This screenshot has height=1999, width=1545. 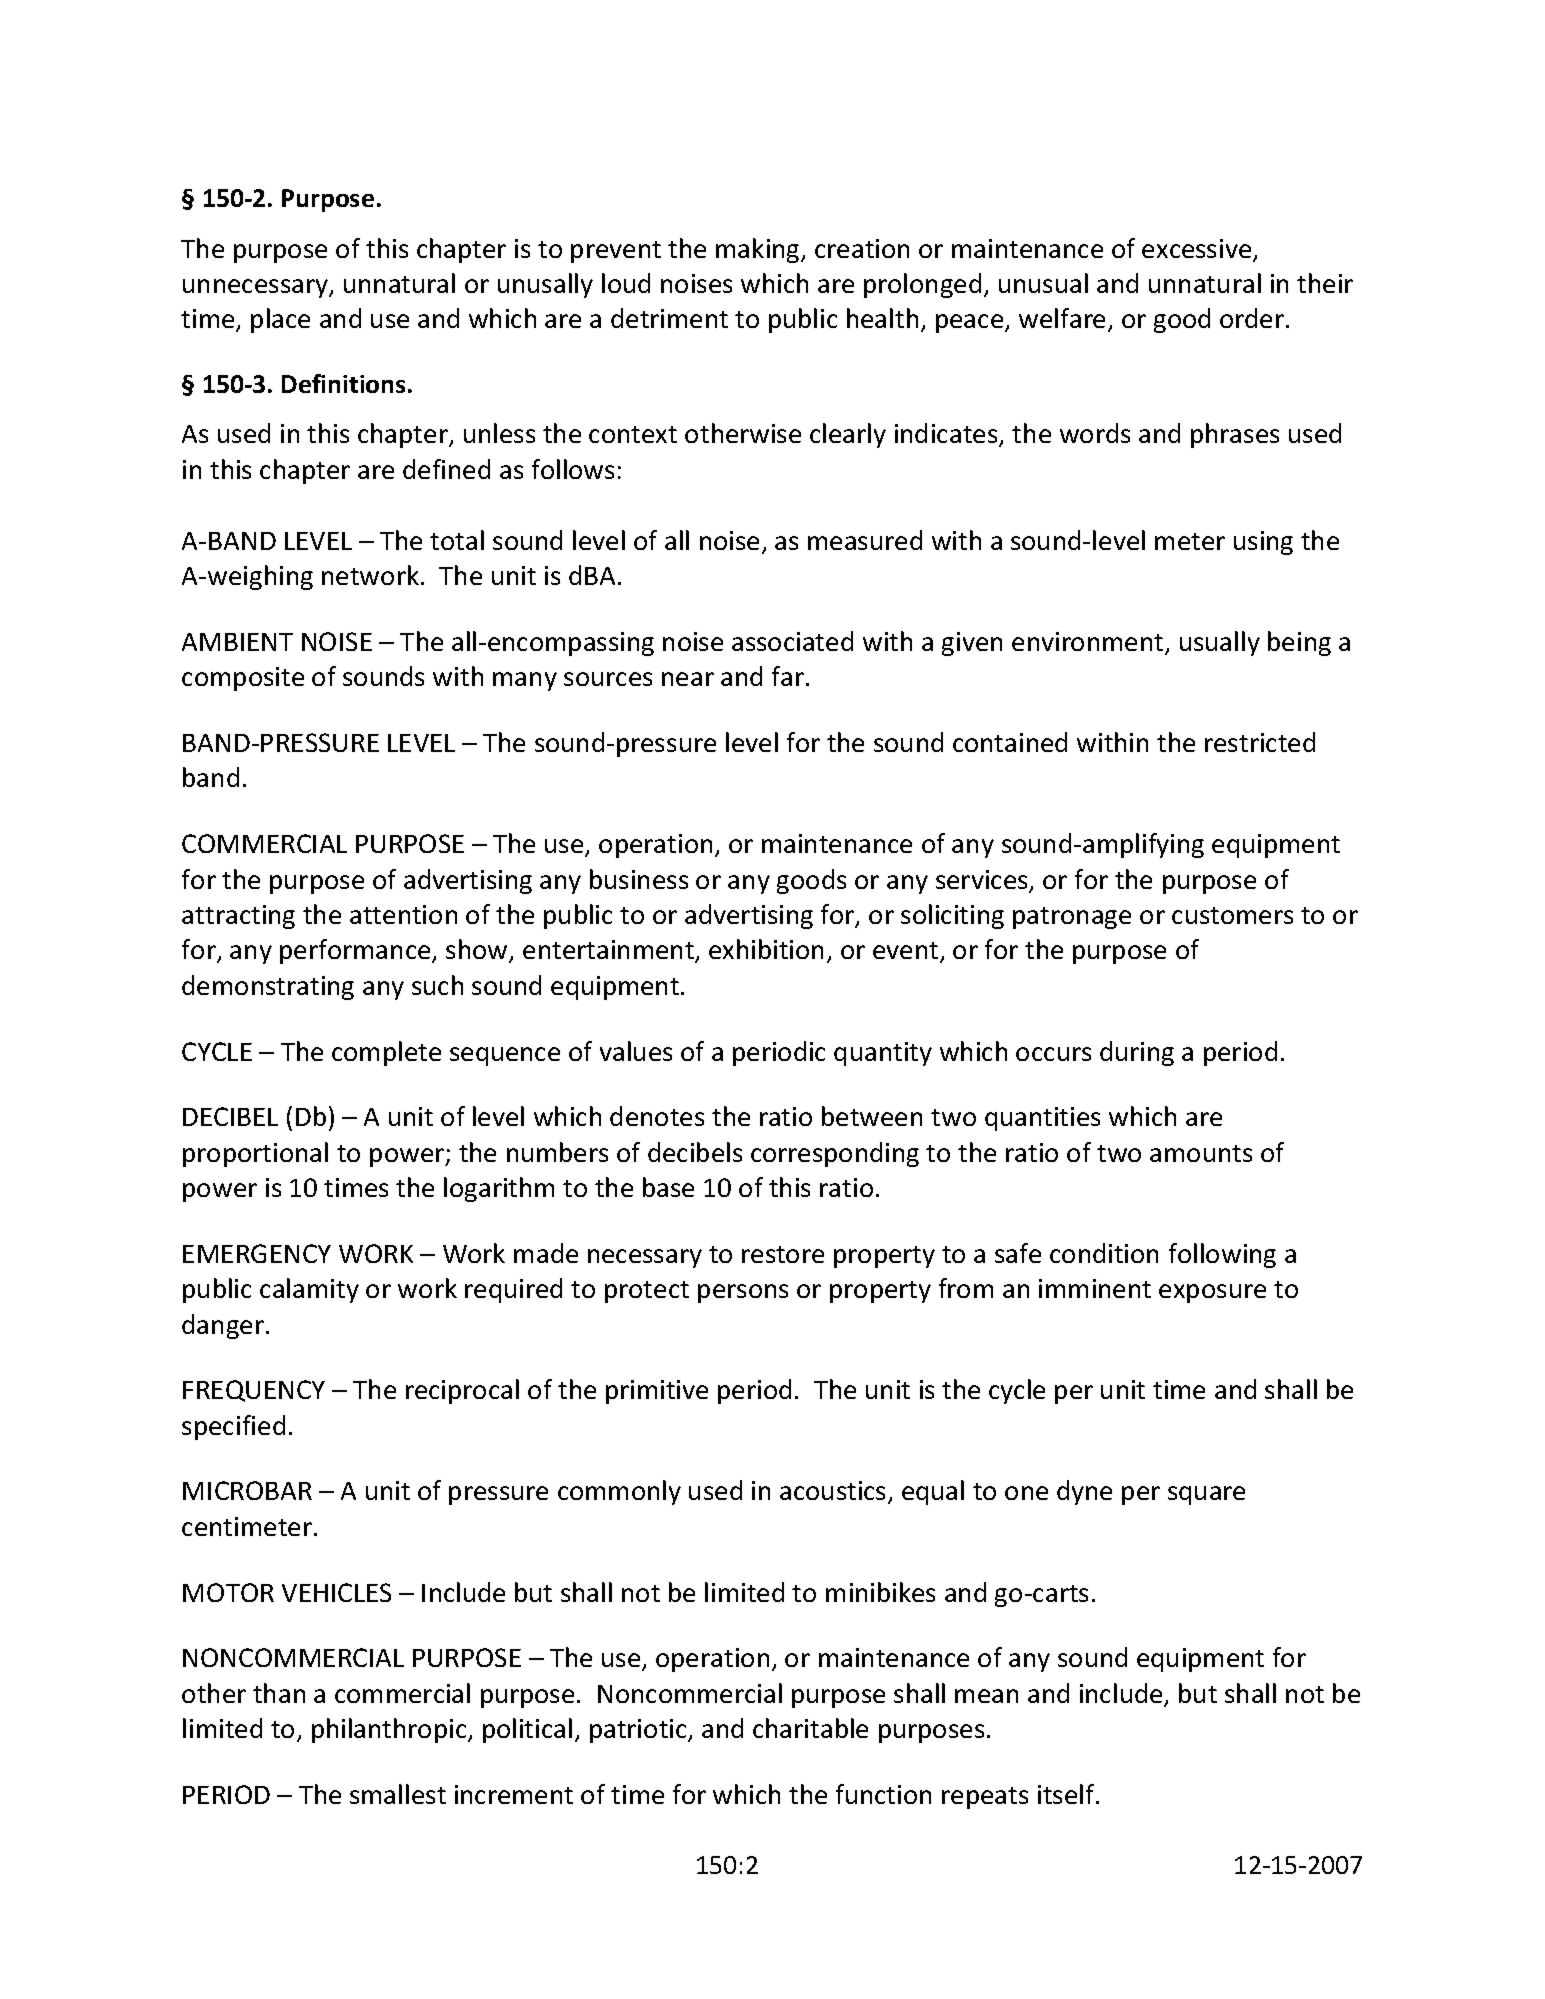 What do you see at coordinates (390, 1730) in the screenshot?
I see `philanthropic` at bounding box center [390, 1730].
